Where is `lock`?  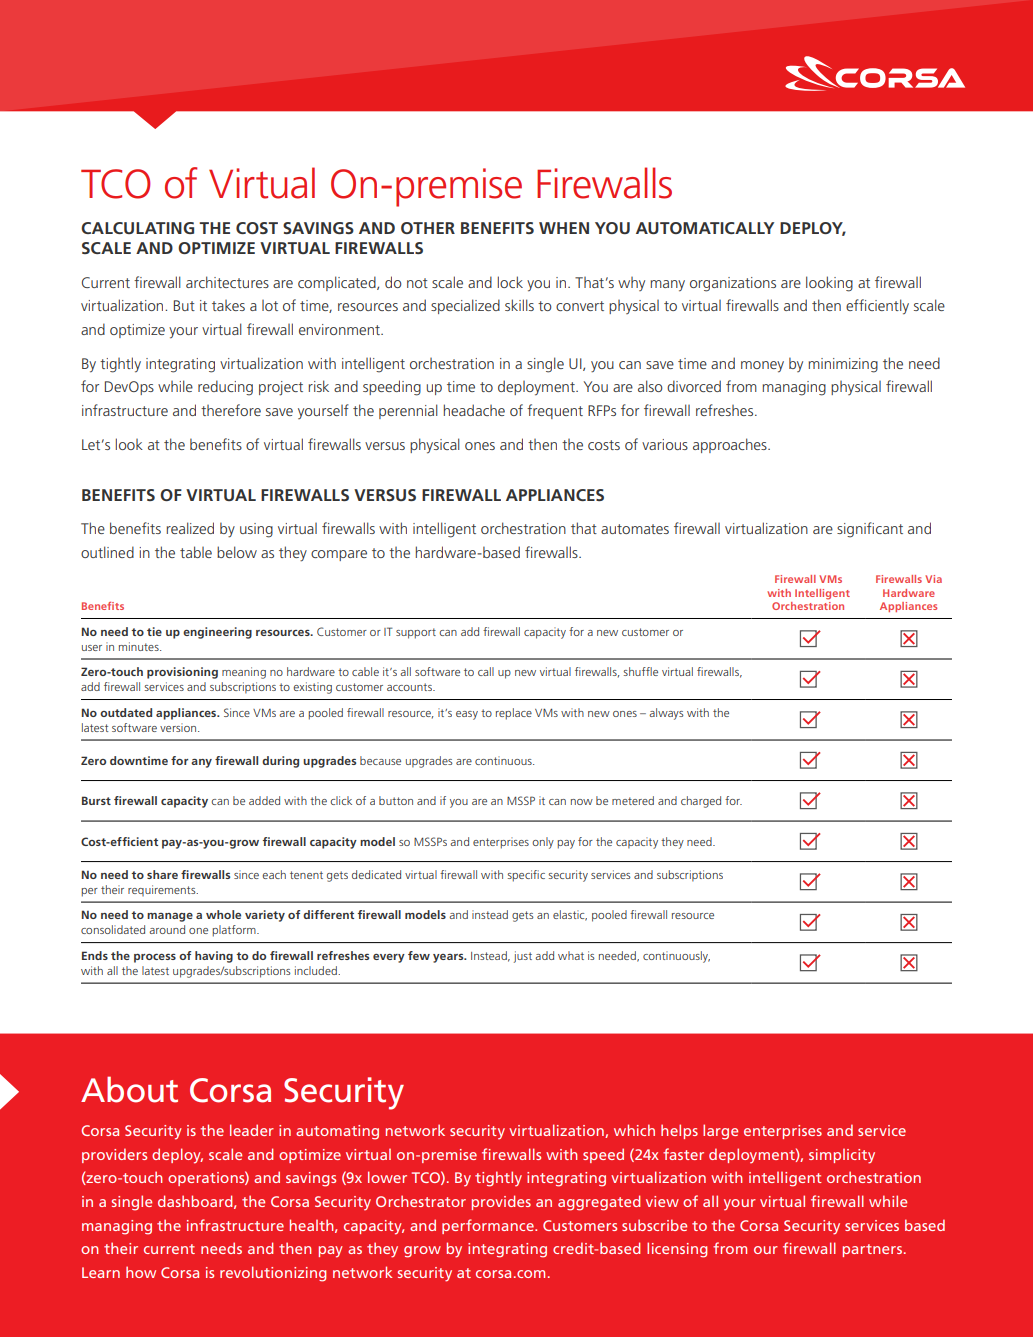 lock is located at coordinates (510, 282).
